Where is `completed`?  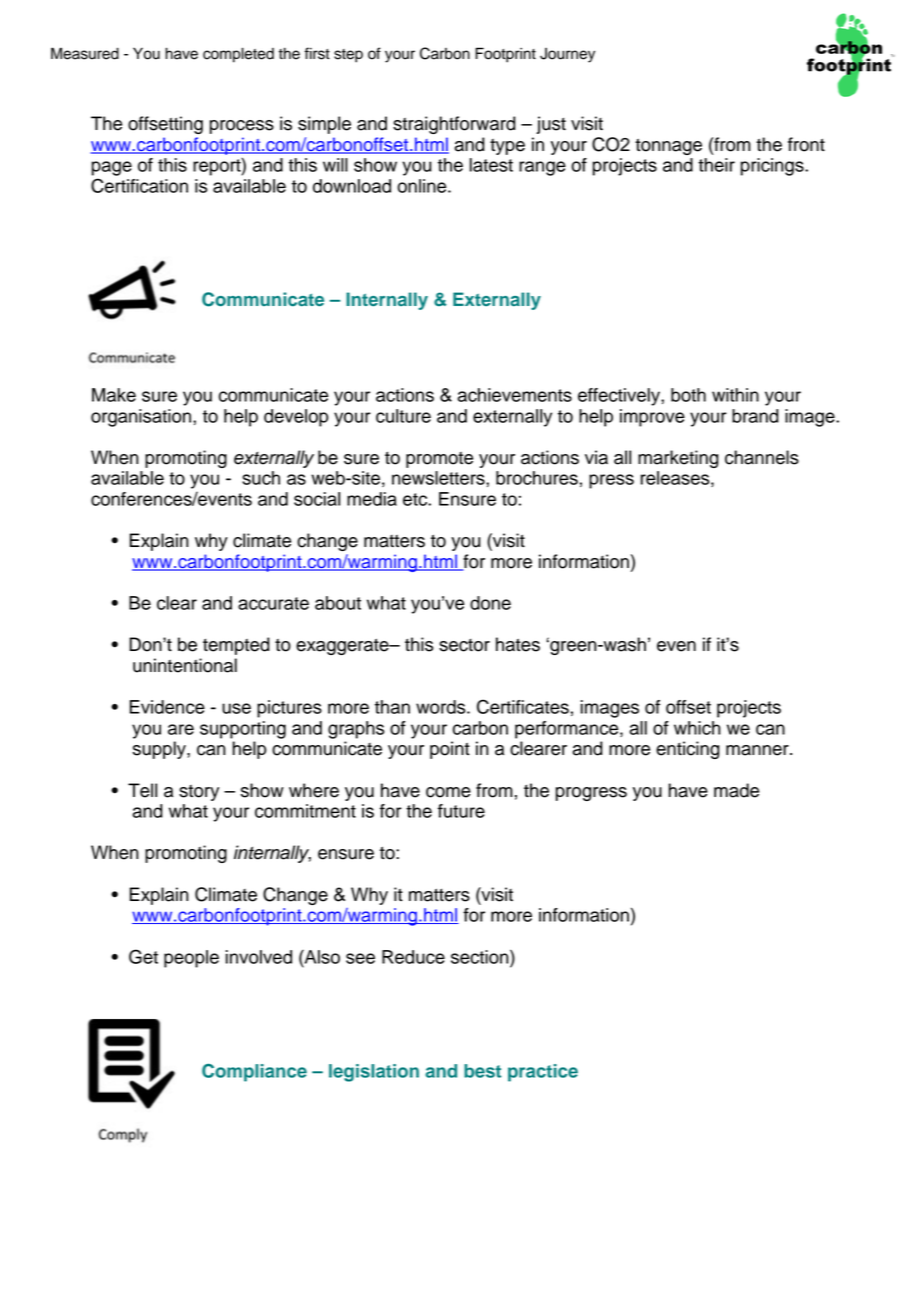
completed is located at coordinates (238, 55).
